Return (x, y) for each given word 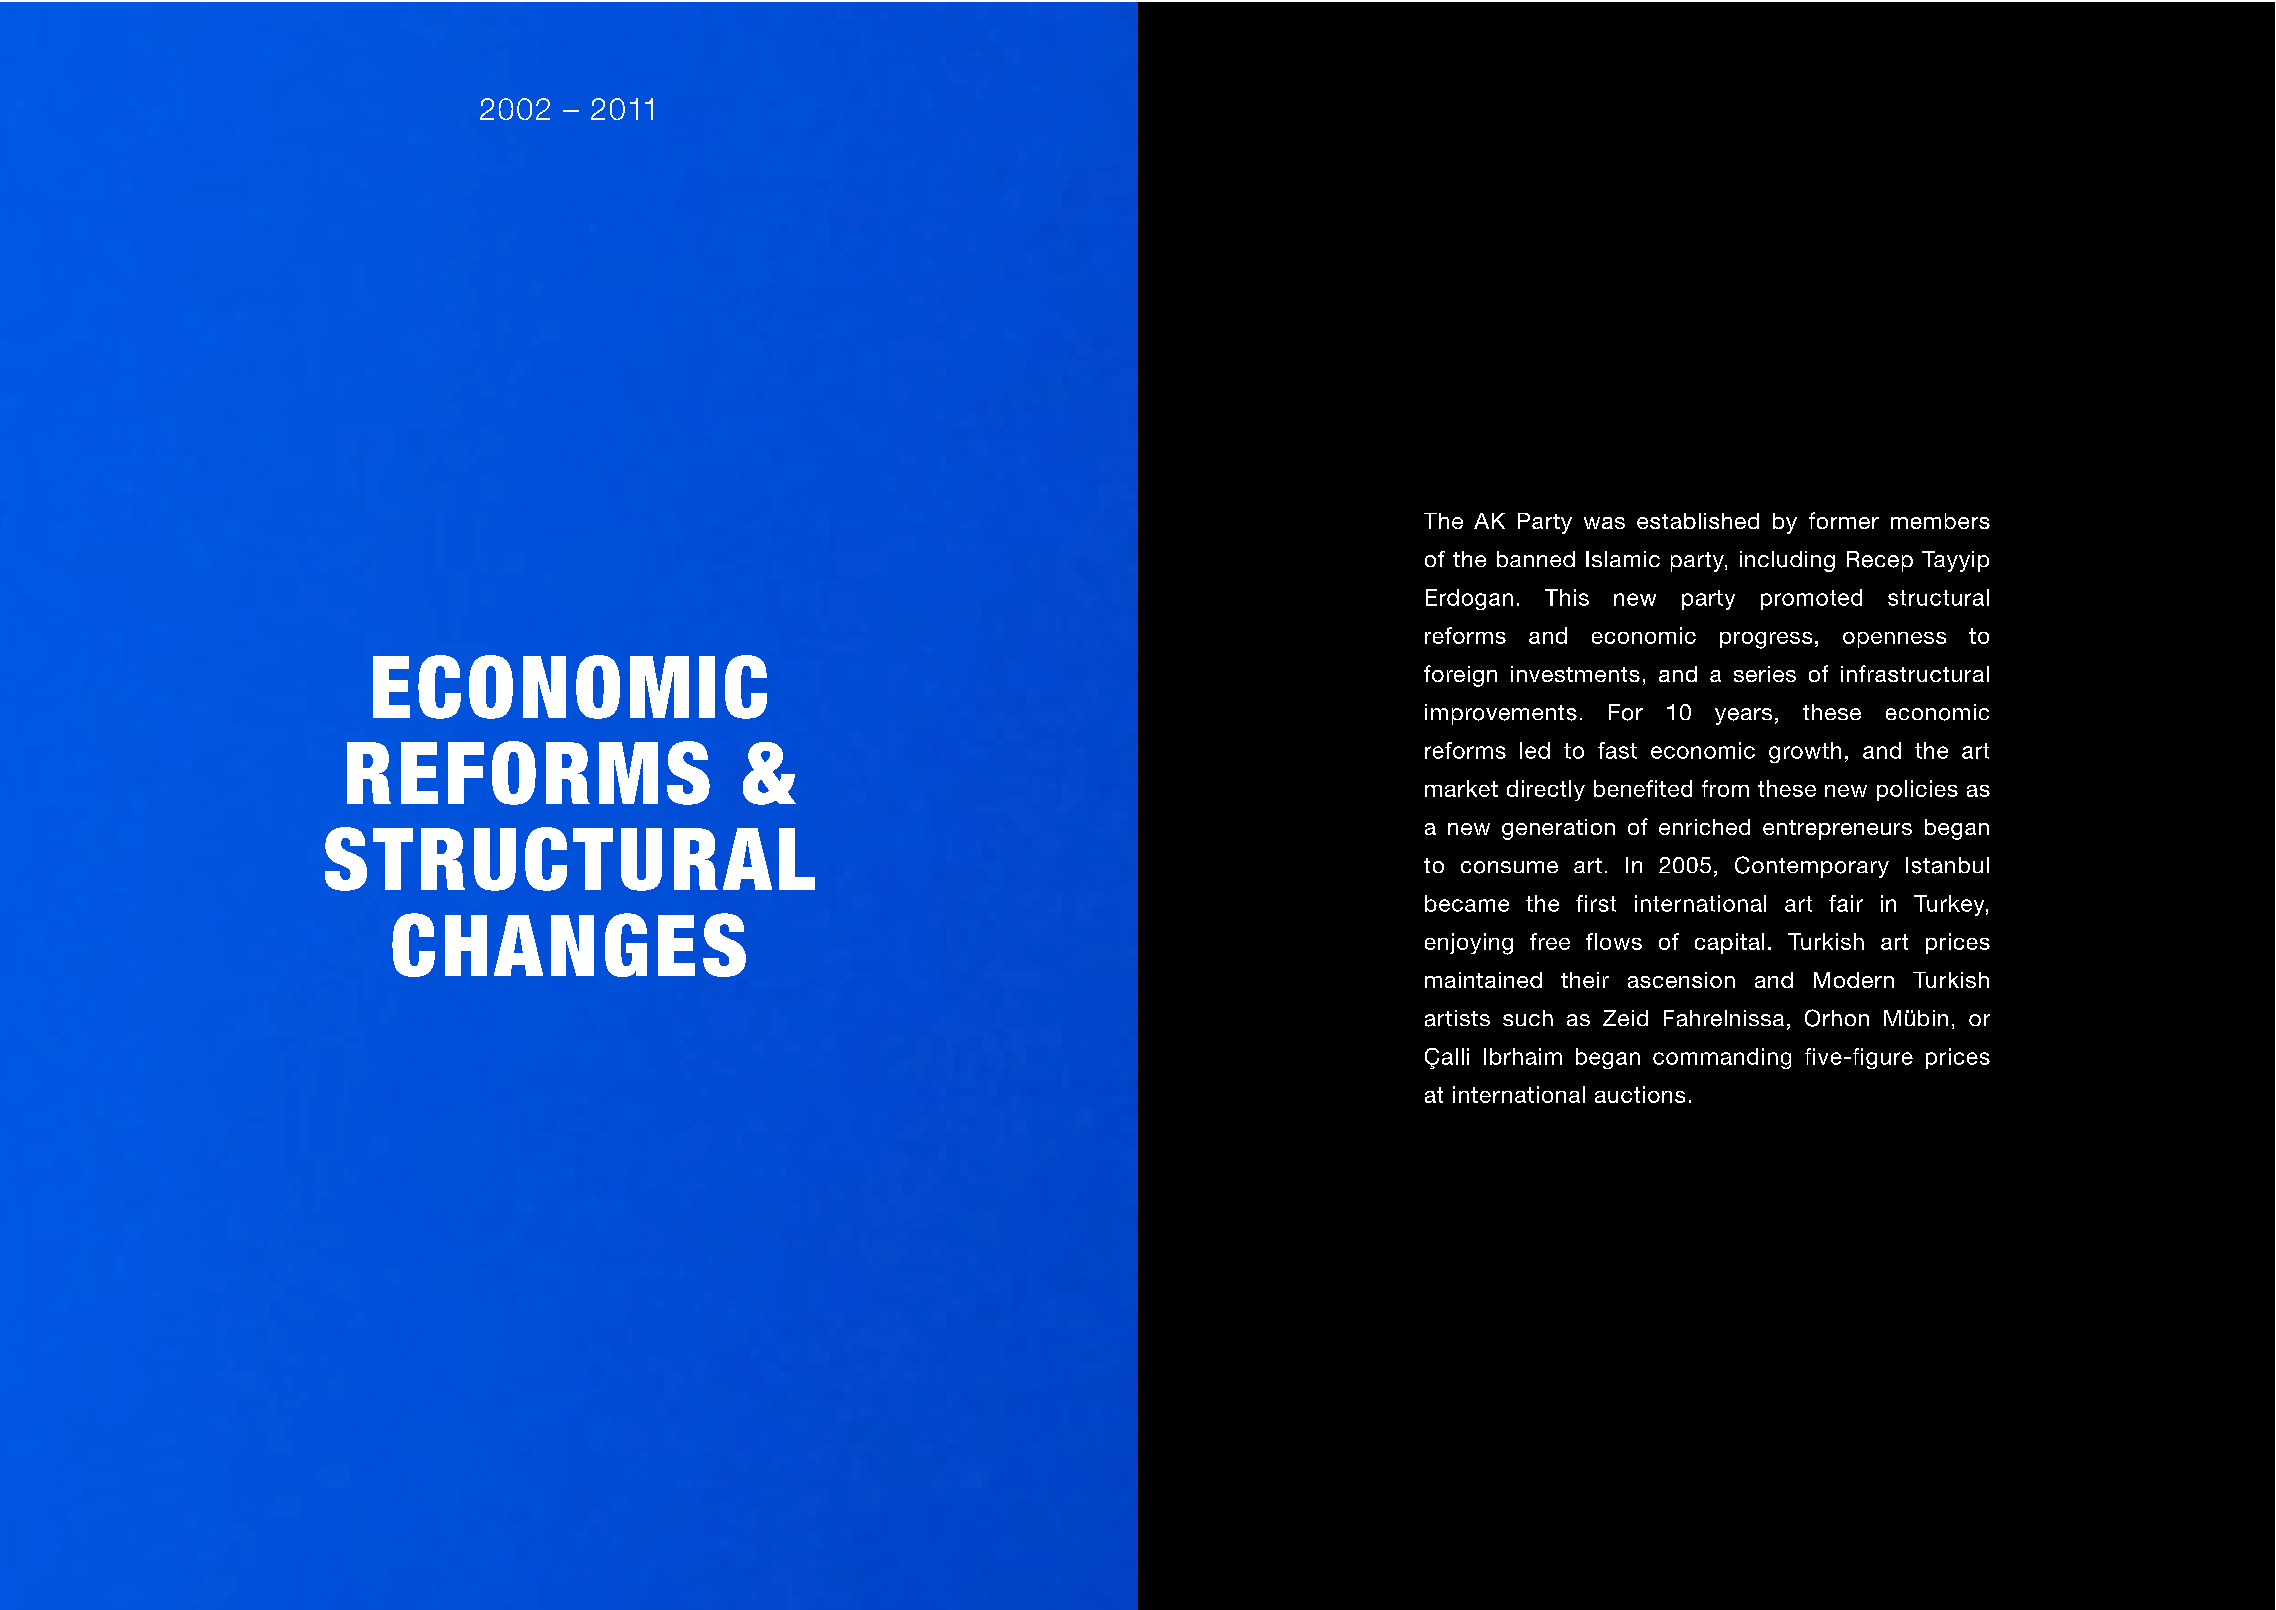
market (1461, 788)
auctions (1640, 1094)
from (1725, 788)
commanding (1722, 1058)
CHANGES (569, 945)
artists (1457, 1018)
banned (1536, 559)
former (1844, 520)
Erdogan (1469, 599)
